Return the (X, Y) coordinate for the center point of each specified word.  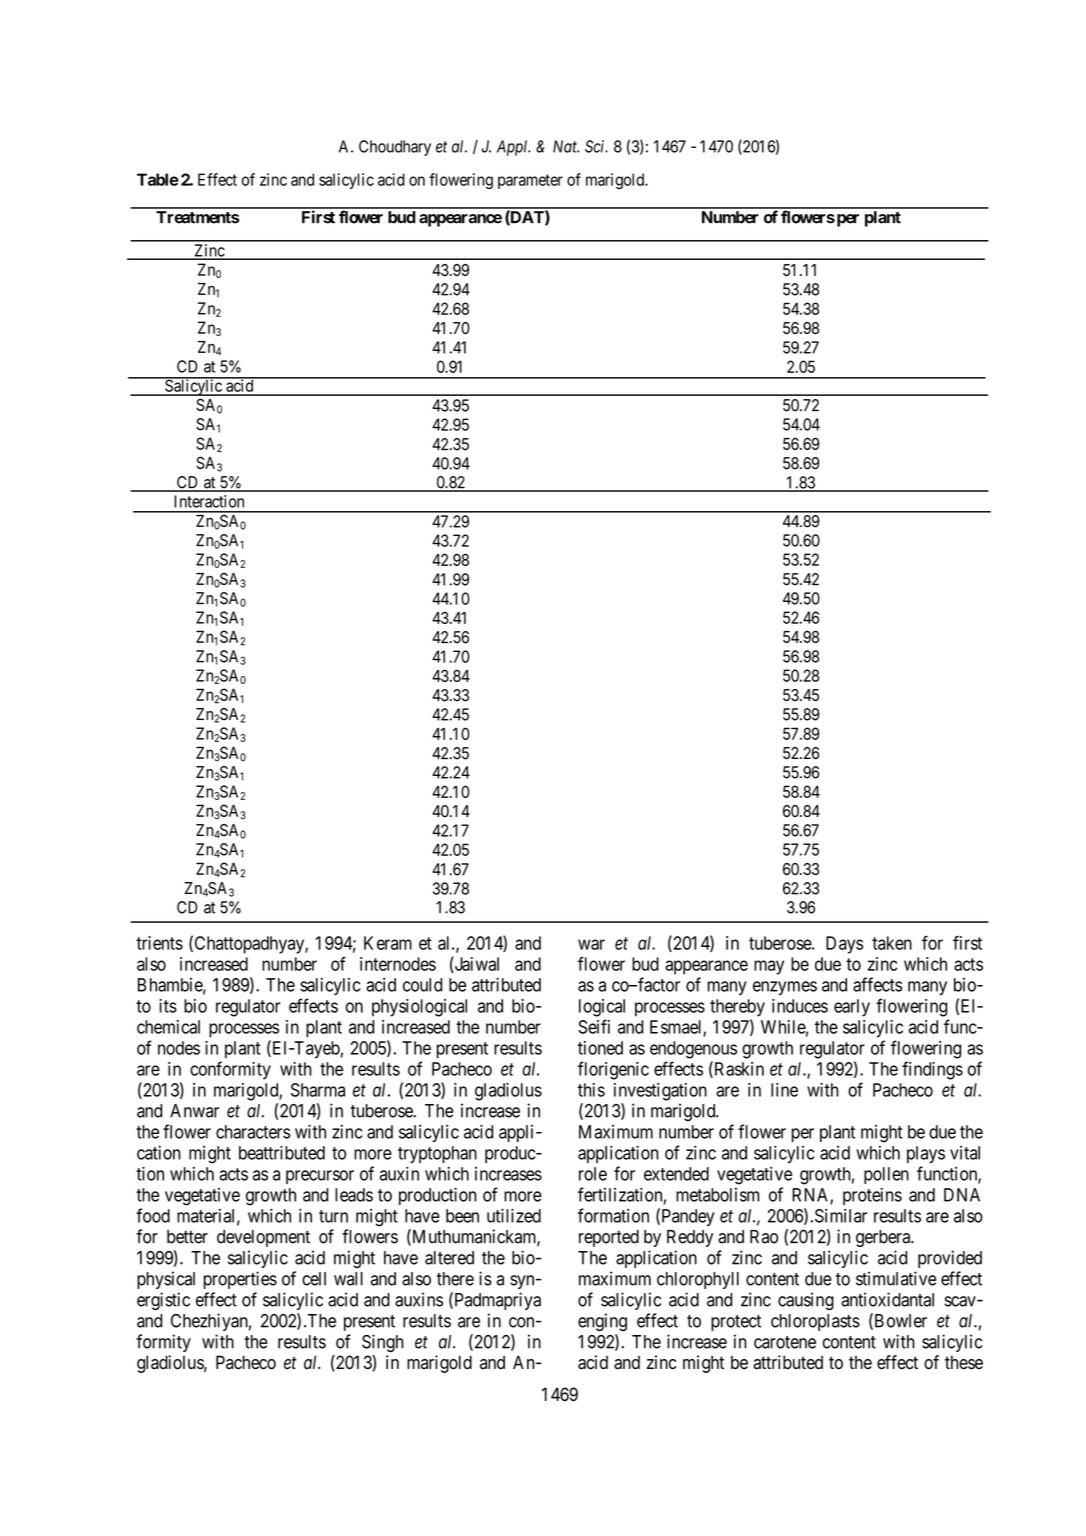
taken (892, 943)
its (168, 1006)
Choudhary (395, 148)
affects (878, 984)
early (852, 1008)
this (591, 1090)
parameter (530, 181)
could (422, 985)
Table (158, 179)
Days (845, 945)
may (769, 967)
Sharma (318, 1090)
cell (314, 1279)
